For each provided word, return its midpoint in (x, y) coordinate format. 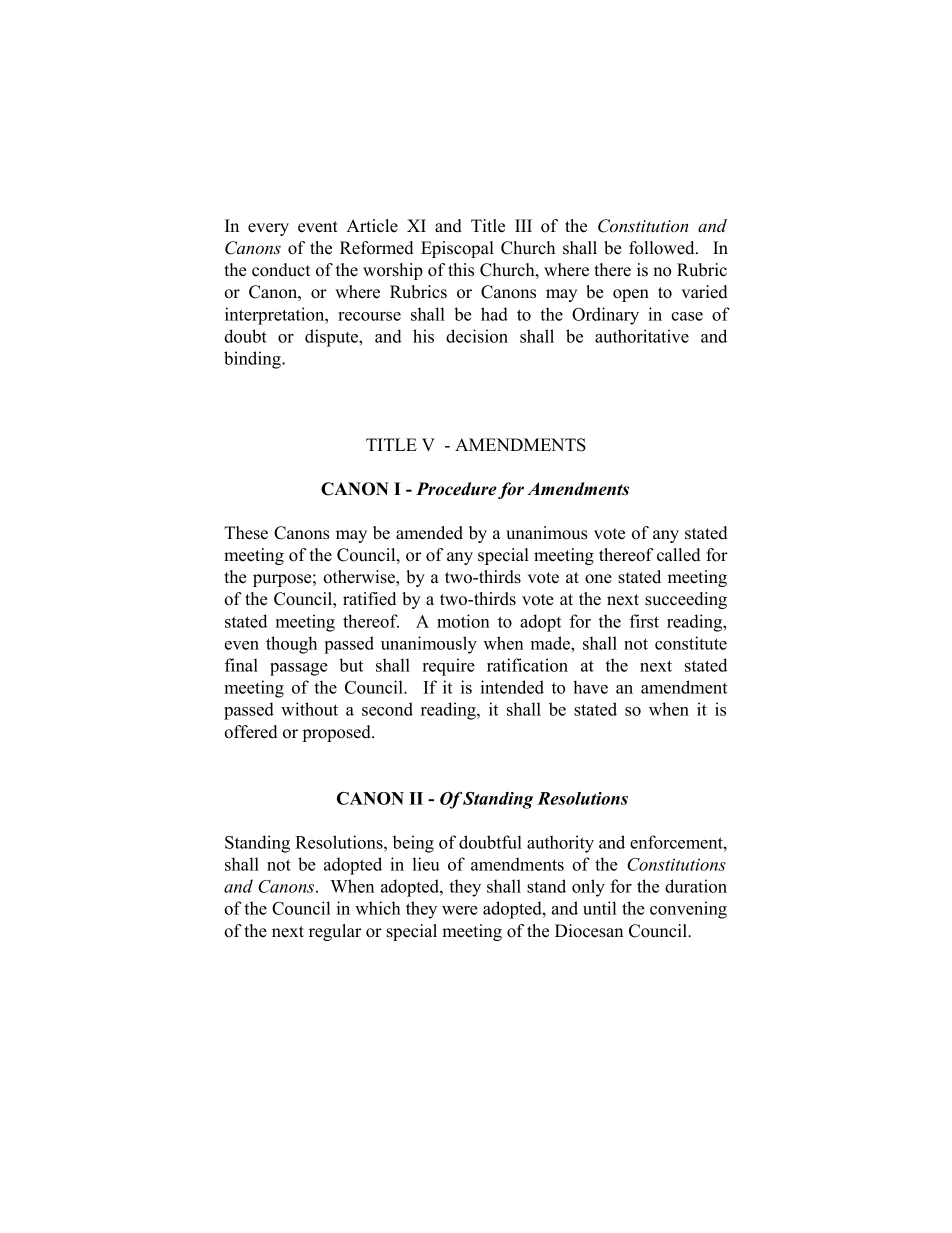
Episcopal (457, 249)
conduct (281, 270)
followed (663, 248)
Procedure (456, 489)
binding (253, 360)
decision (477, 336)
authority (560, 844)
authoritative (642, 336)
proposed (338, 733)
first (644, 621)
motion (463, 621)
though (291, 645)
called (679, 555)
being (413, 844)
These (246, 533)
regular (335, 932)
